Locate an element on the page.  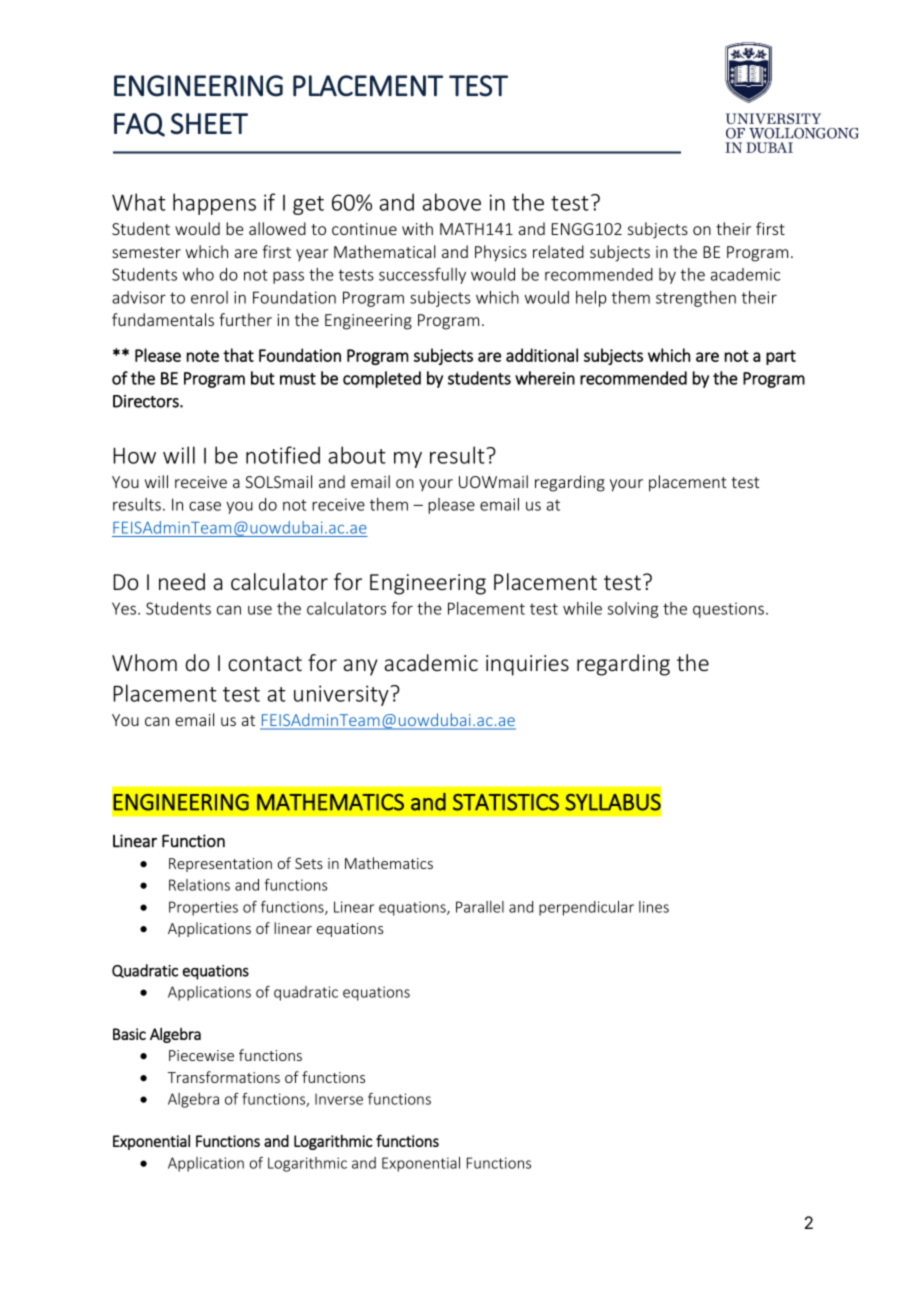
above is located at coordinates (451, 202).
